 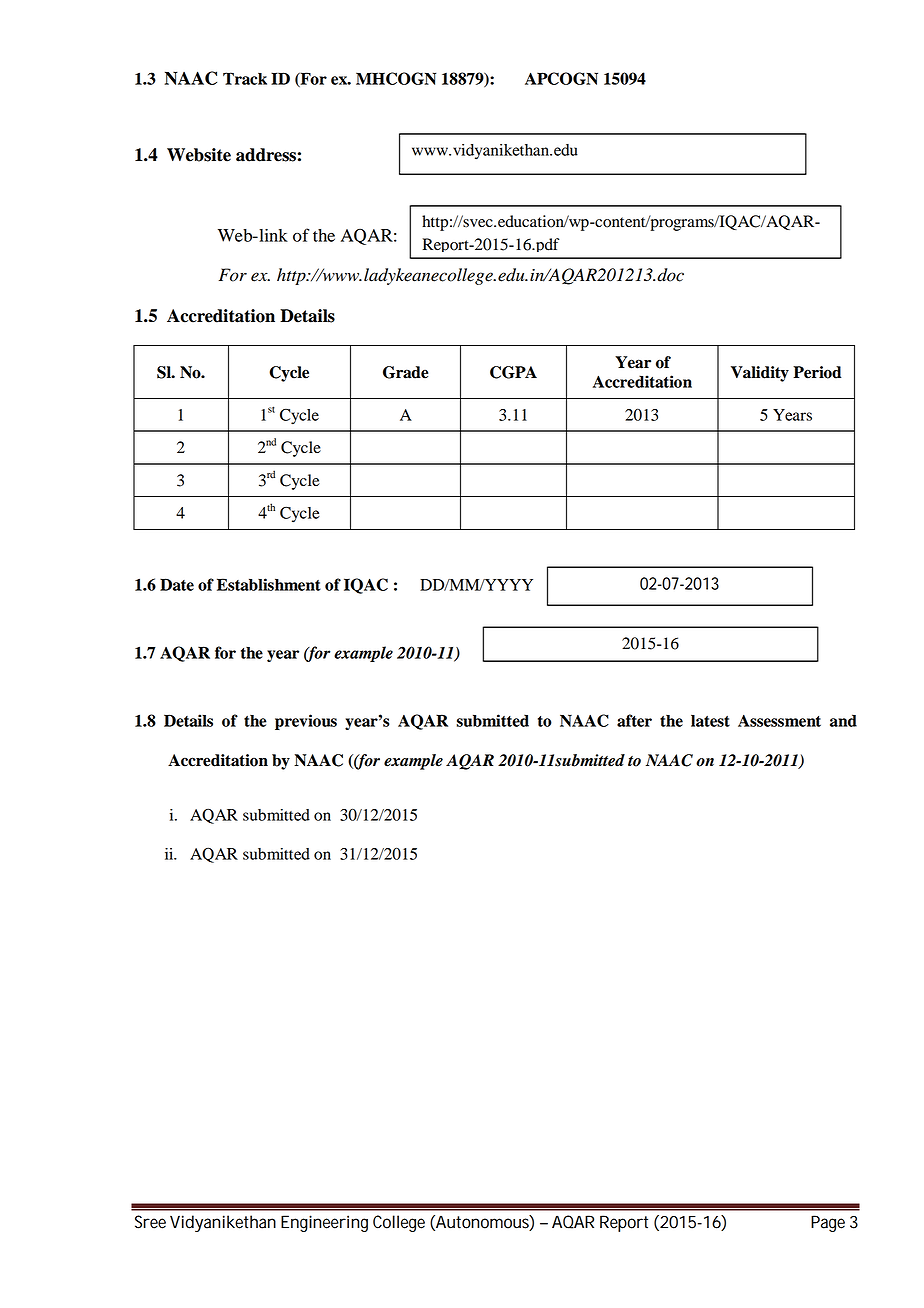 What do you see at coordinates (760, 374) in the screenshot?
I see `Validity` at bounding box center [760, 374].
